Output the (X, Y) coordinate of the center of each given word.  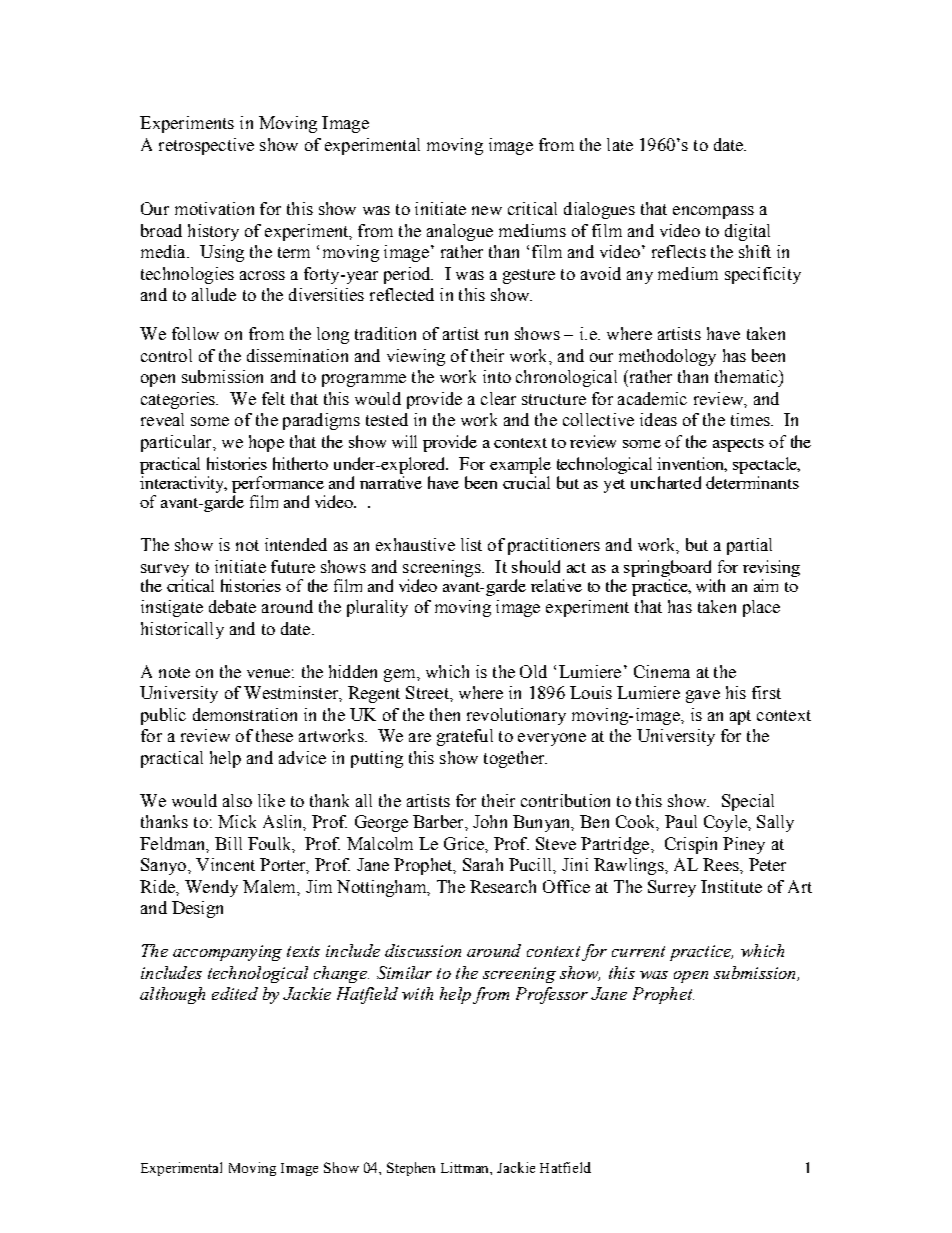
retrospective (206, 146)
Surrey (672, 888)
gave (703, 696)
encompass (713, 212)
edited (235, 993)
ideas (658, 419)
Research (503, 886)
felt (273, 398)
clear (498, 398)
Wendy (211, 888)
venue (268, 673)
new (487, 210)
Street (428, 692)
